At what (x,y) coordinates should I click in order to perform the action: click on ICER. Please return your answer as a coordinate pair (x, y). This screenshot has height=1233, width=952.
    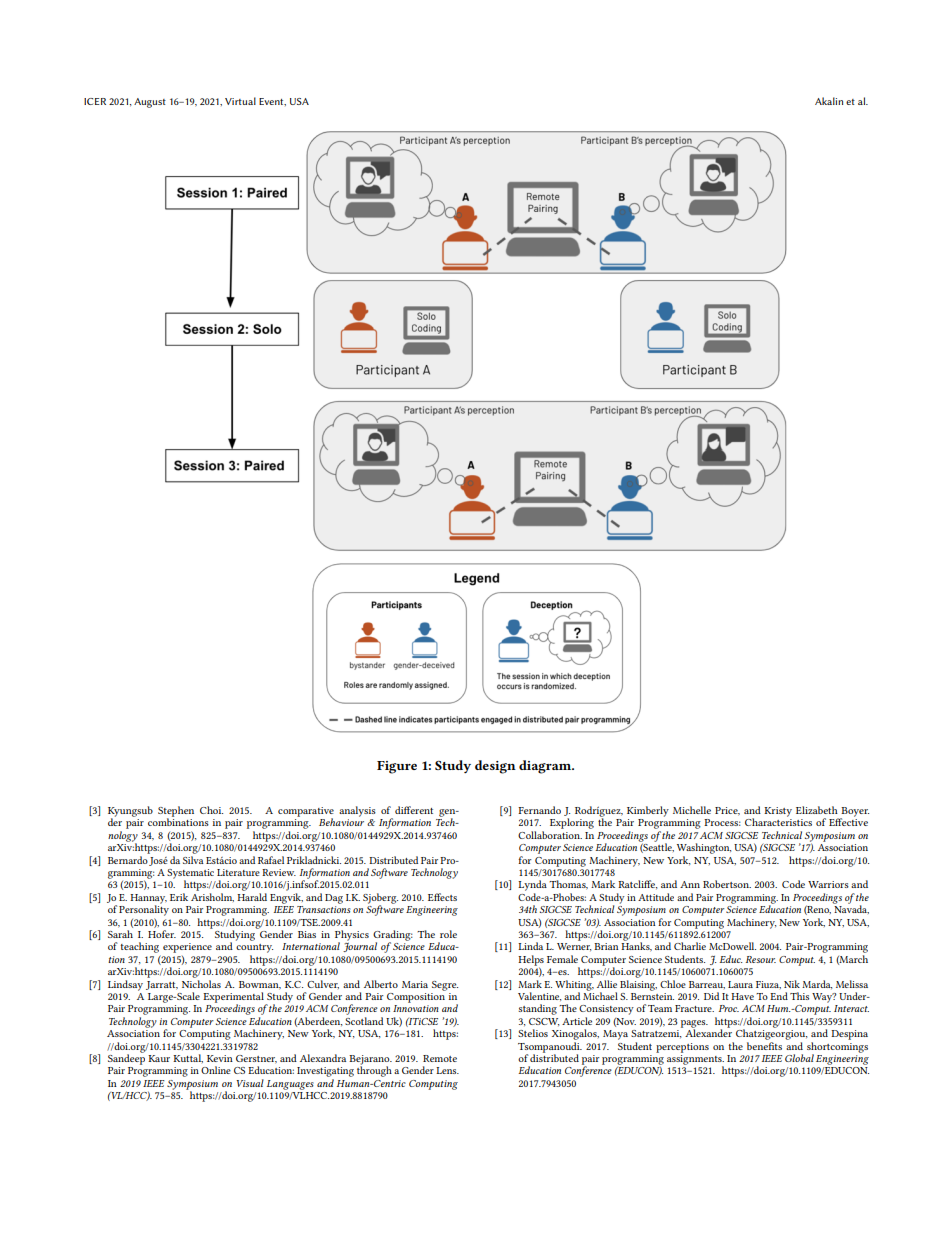
    Looking at the image, I should click on (95, 101).
